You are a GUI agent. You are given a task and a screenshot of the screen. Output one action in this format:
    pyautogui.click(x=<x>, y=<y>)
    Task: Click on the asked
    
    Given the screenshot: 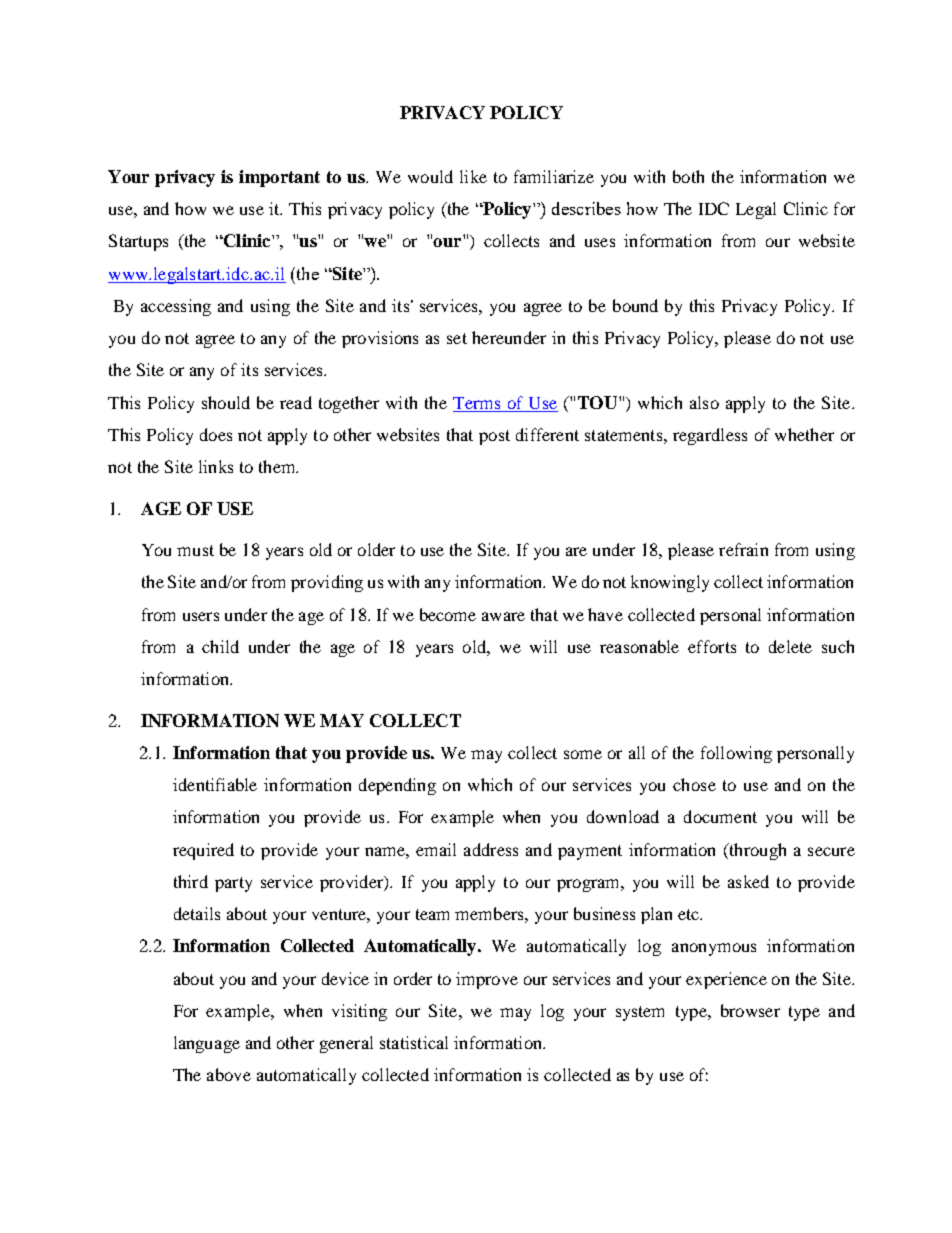 What is the action you would take?
    pyautogui.click(x=748, y=881)
